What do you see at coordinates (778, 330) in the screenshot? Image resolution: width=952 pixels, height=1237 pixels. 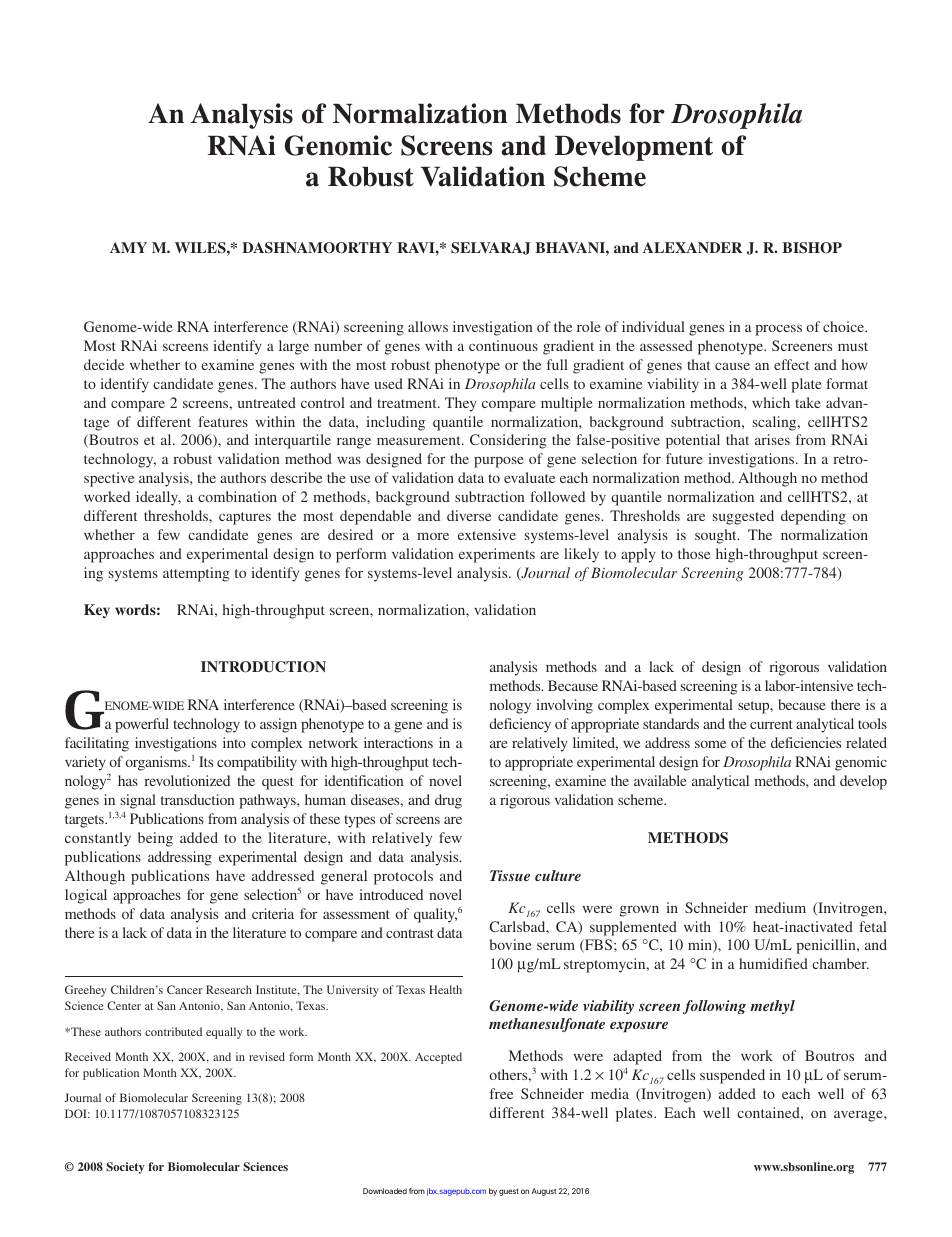 I see `process` at bounding box center [778, 330].
